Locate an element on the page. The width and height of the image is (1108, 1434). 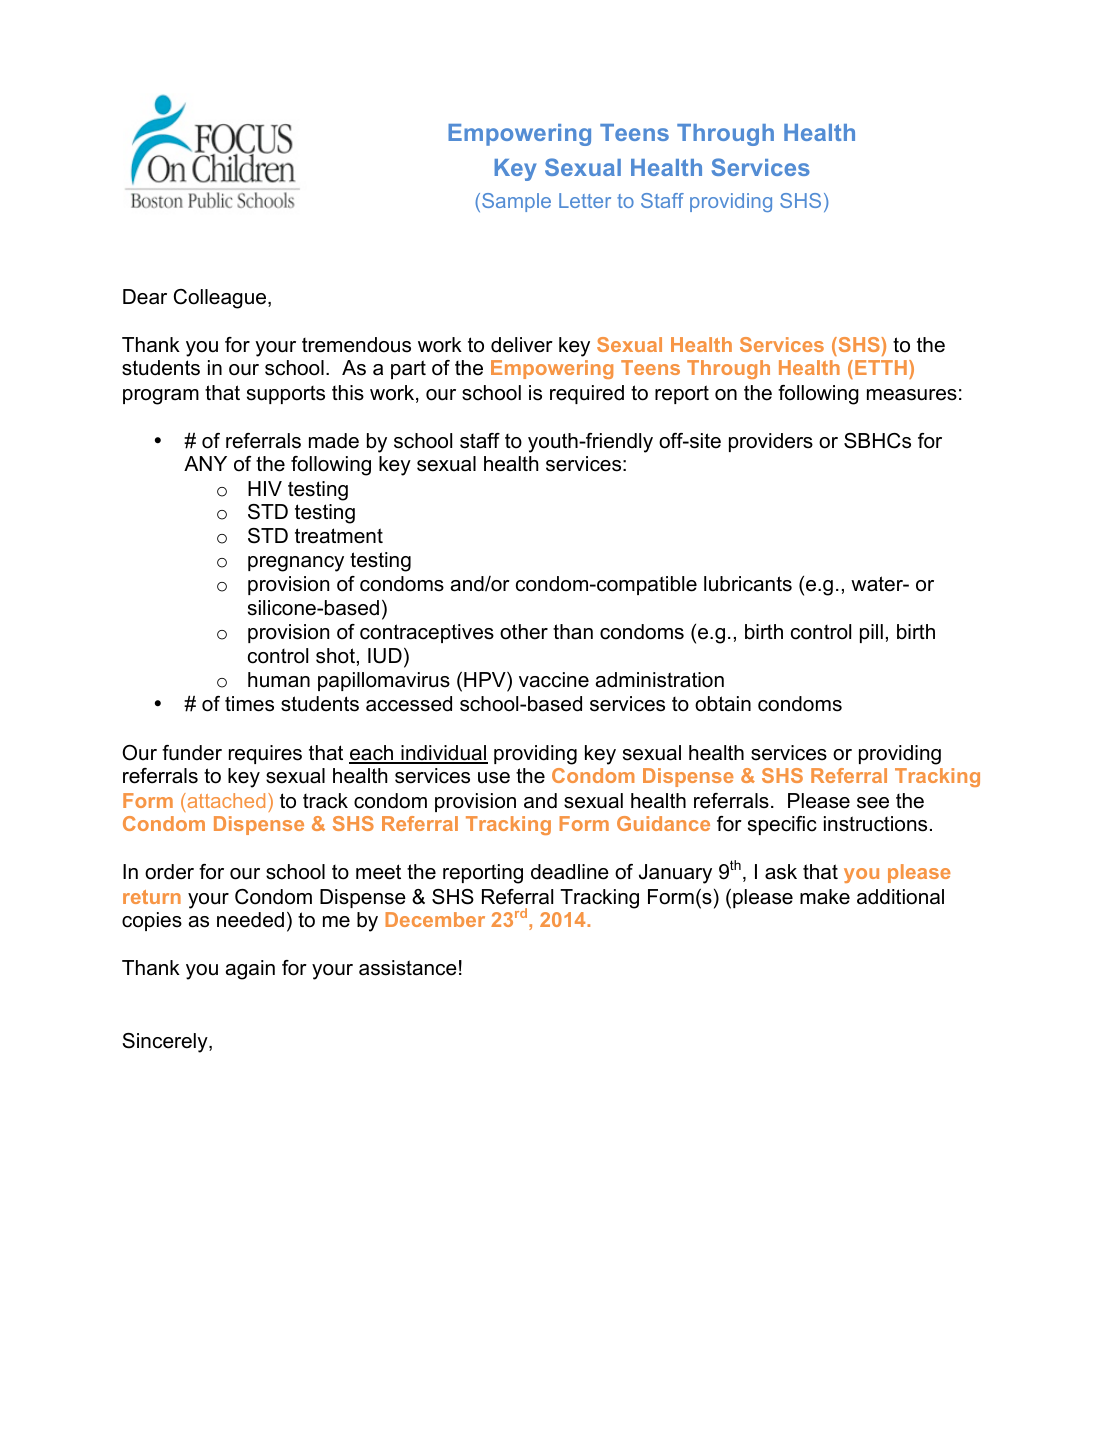
Colleague is located at coordinates (221, 299).
